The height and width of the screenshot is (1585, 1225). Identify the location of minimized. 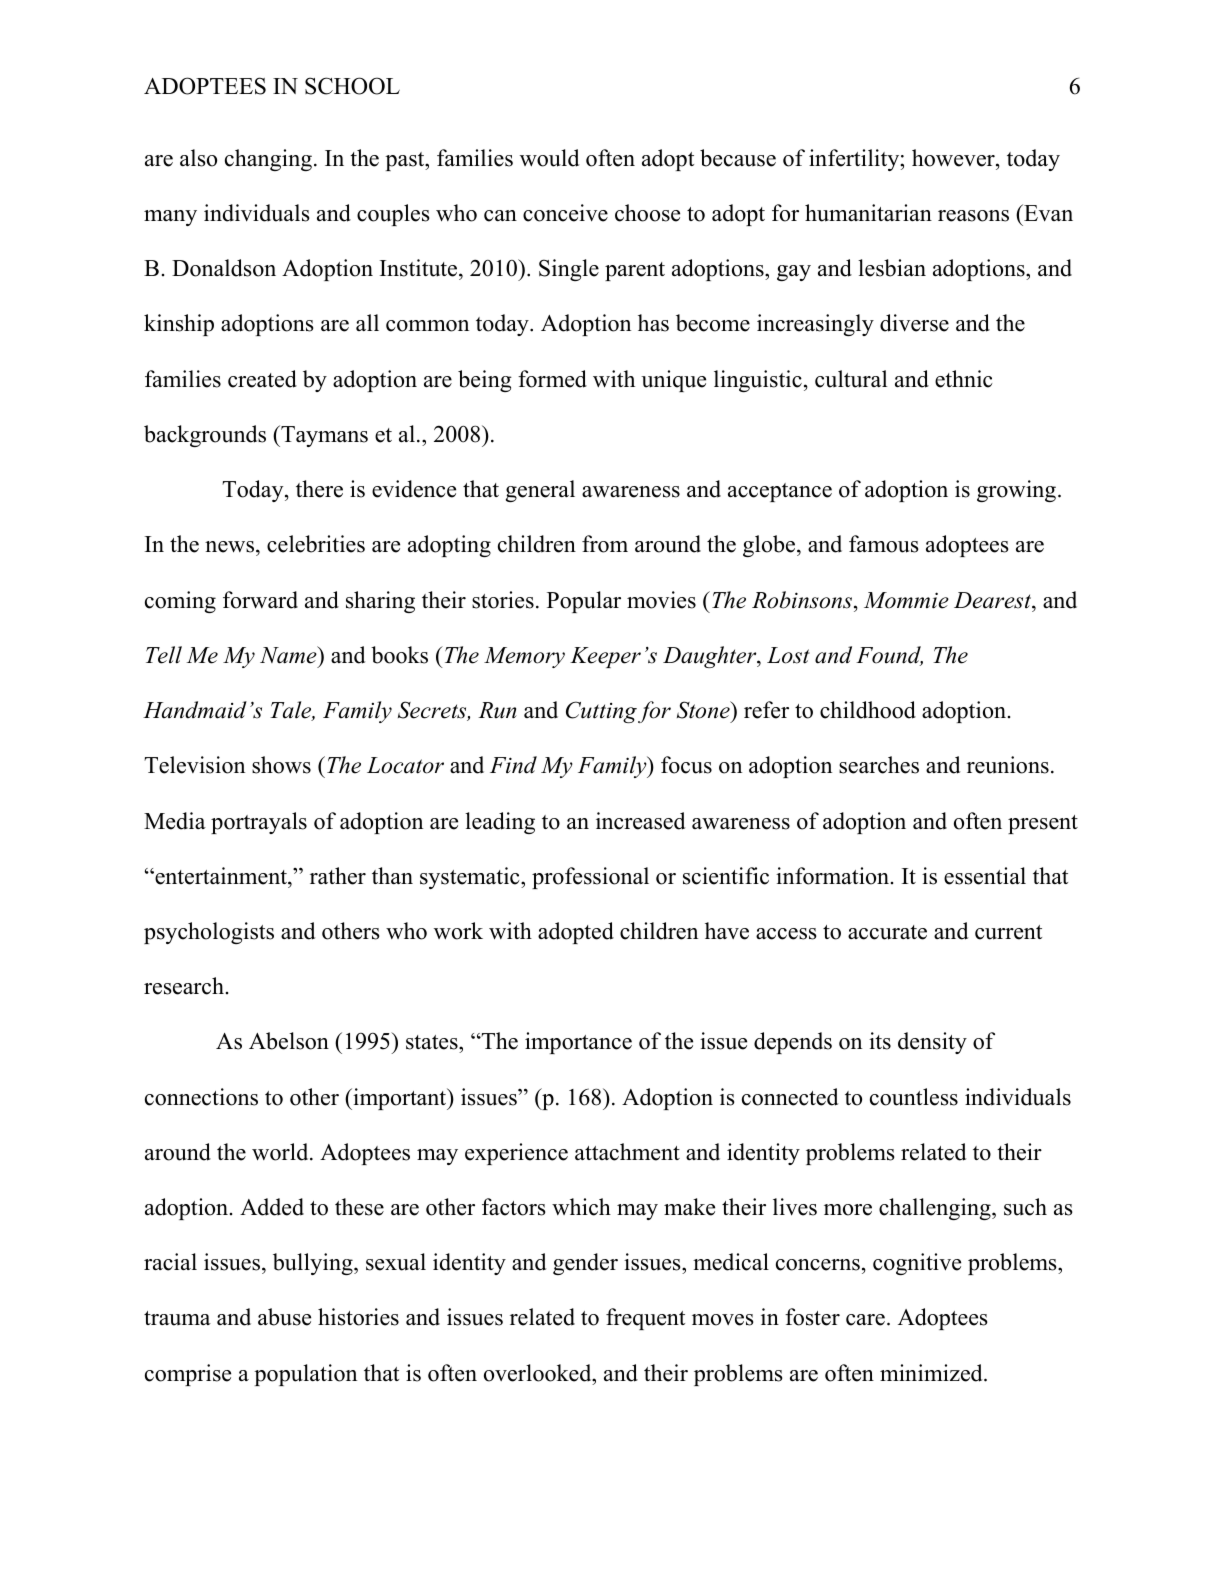
(932, 1373).
